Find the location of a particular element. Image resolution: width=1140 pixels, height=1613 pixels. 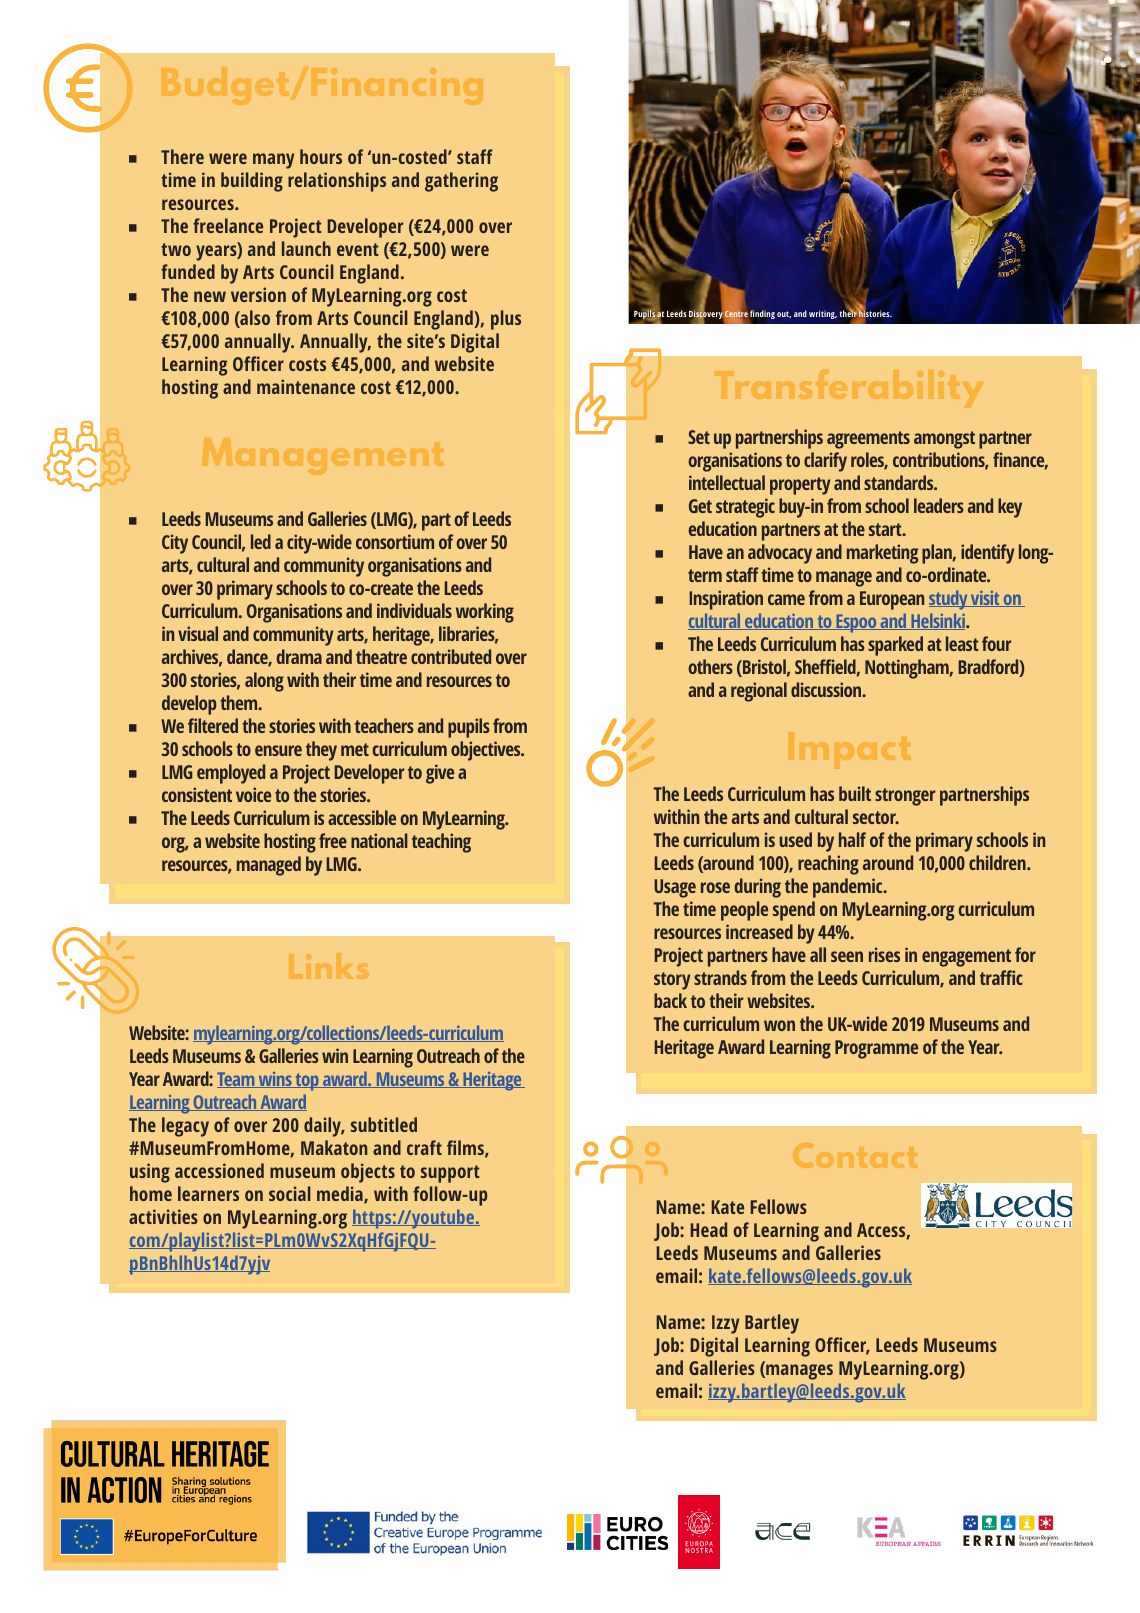

filtered is located at coordinates (213, 725).
